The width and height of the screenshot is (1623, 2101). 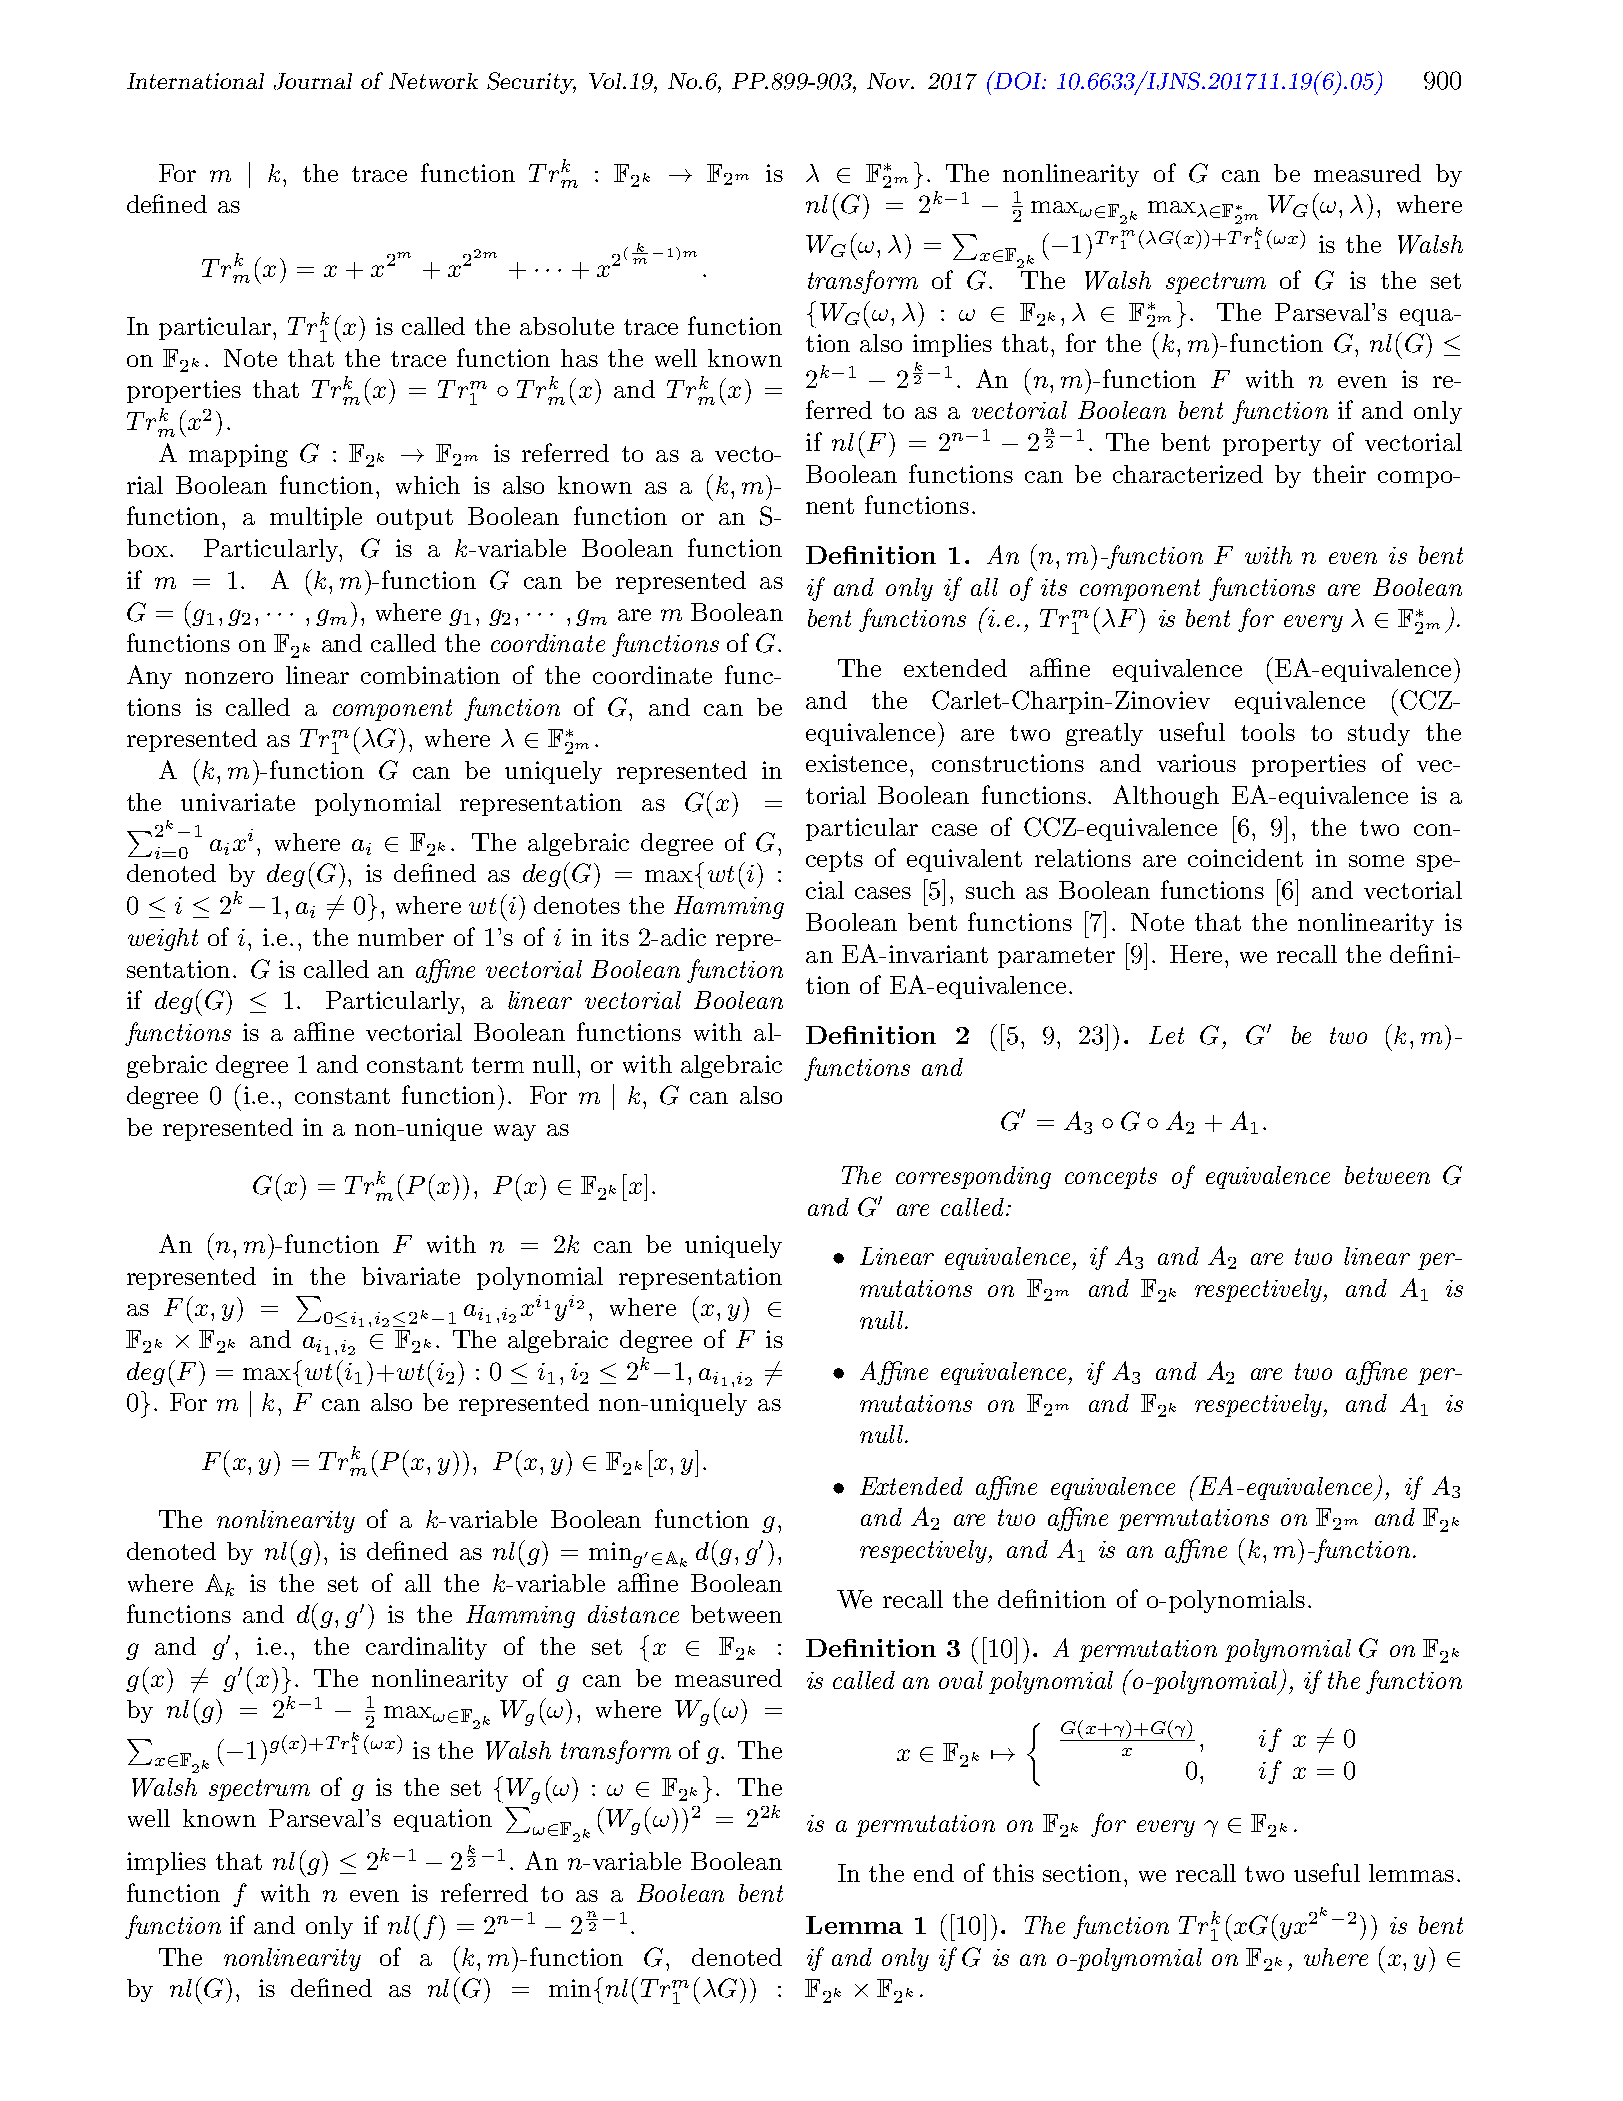 What do you see at coordinates (401, 937) in the screenshot?
I see `number` at bounding box center [401, 937].
